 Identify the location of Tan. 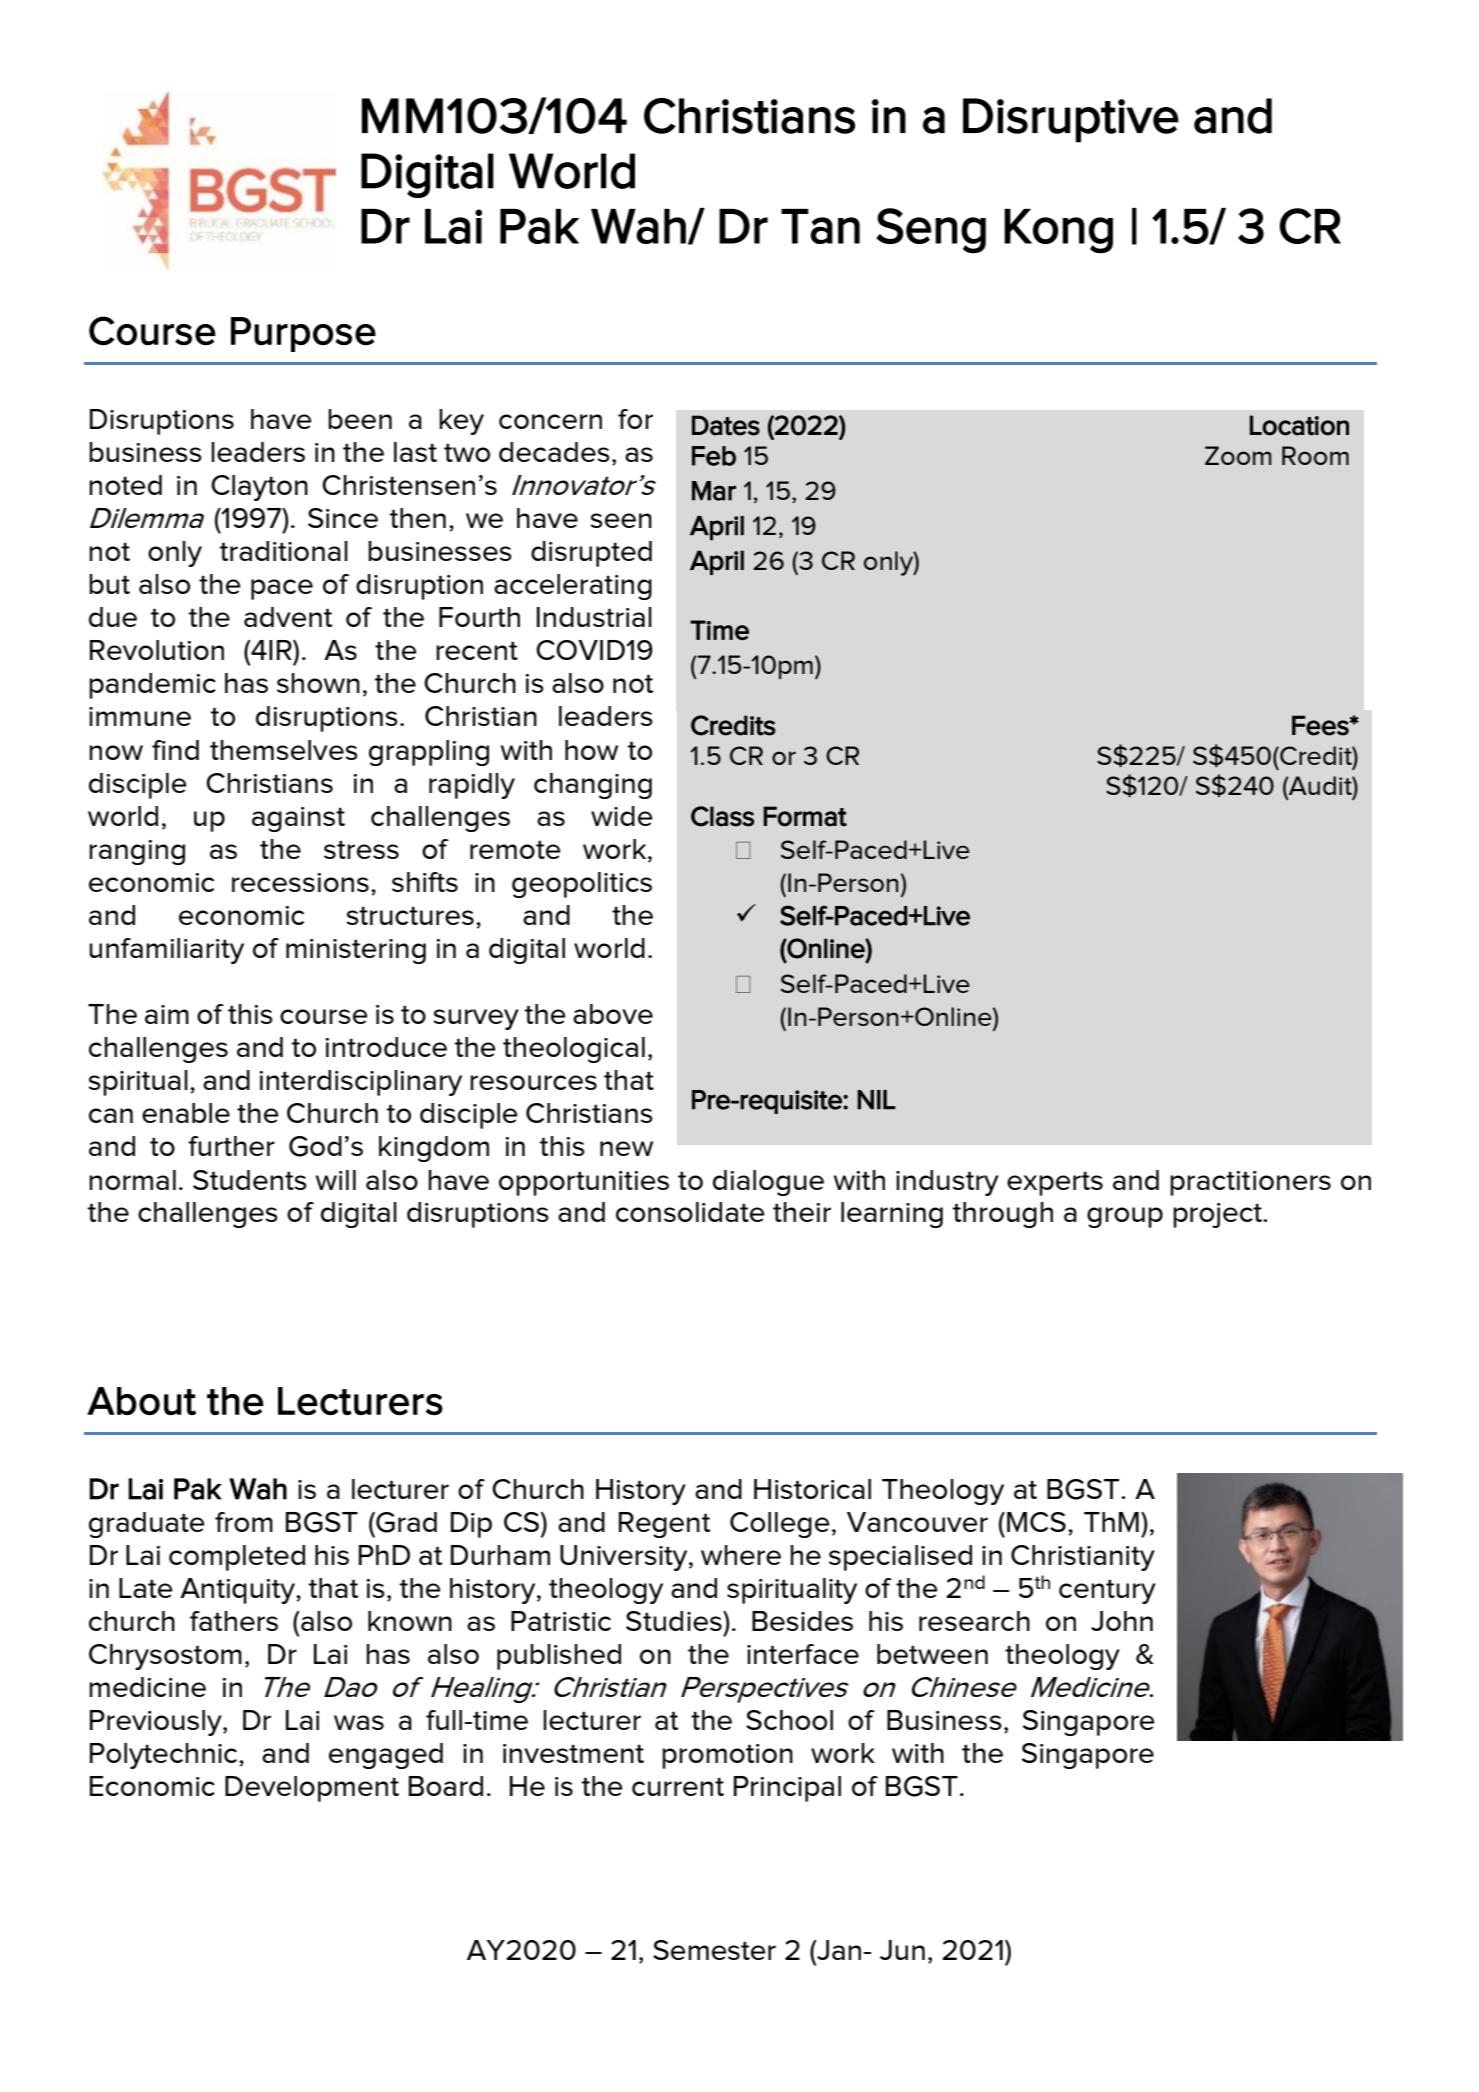
(820, 226).
